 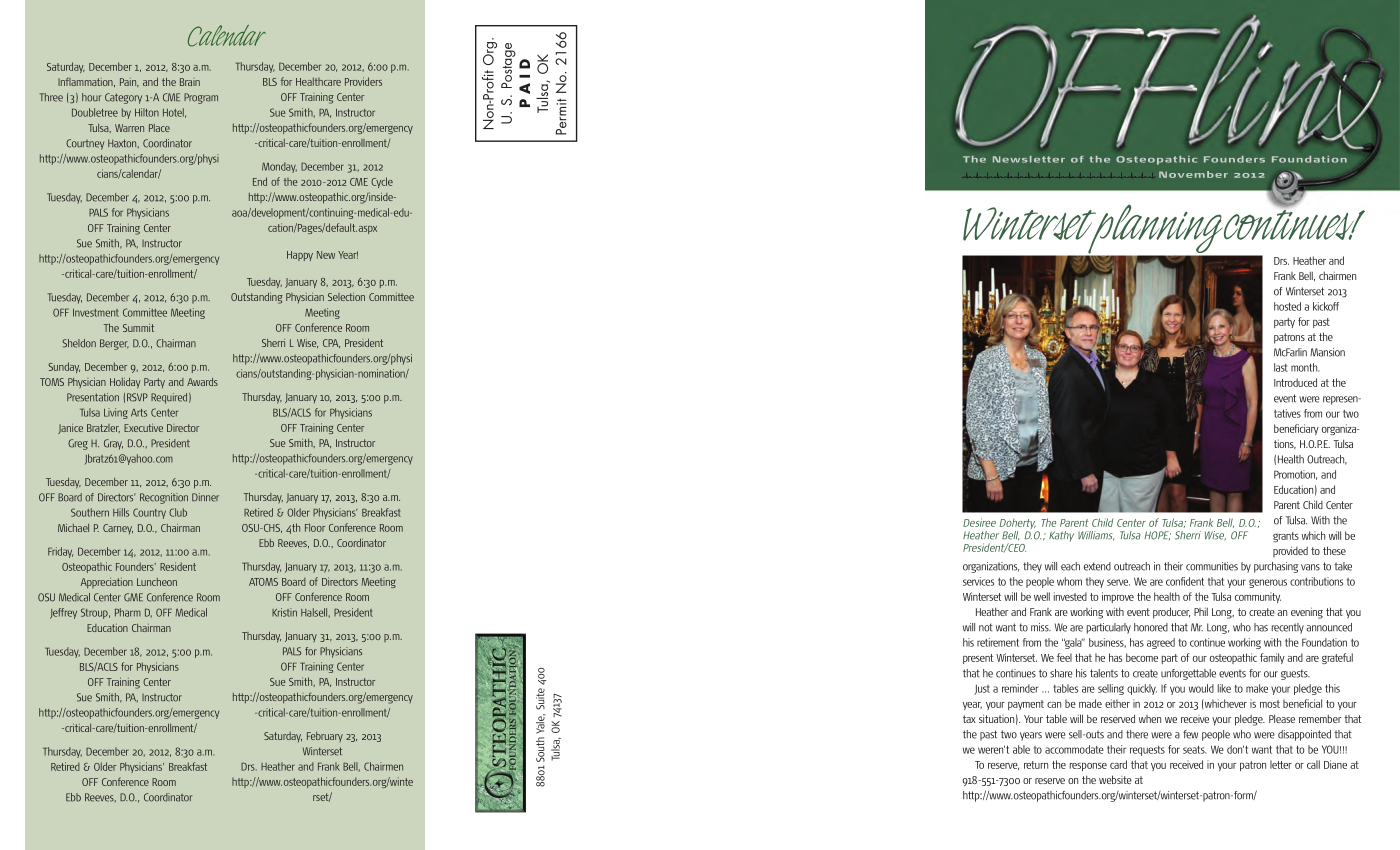 I want to click on Program, so click(x=201, y=98).
